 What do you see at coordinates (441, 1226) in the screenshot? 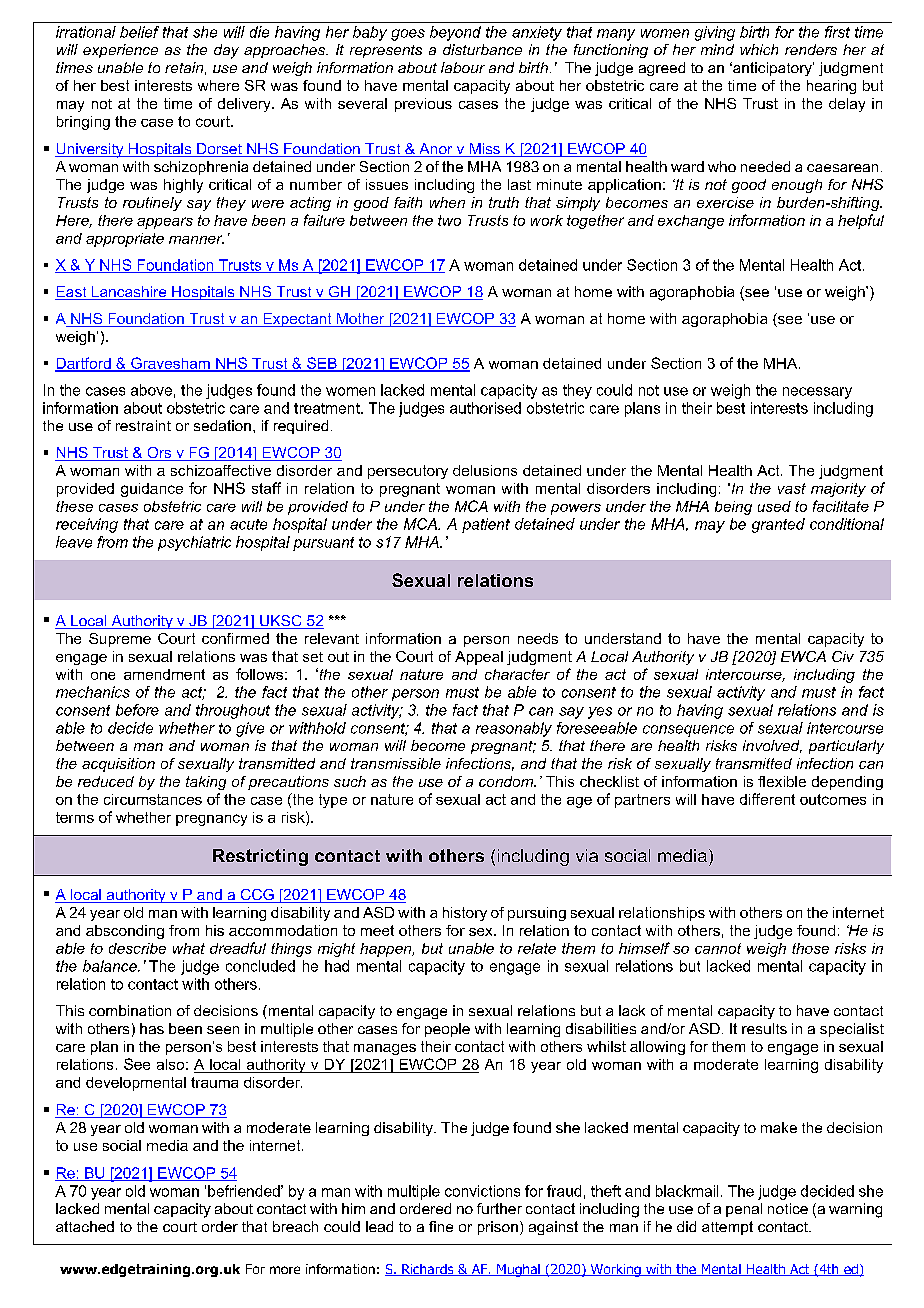
I see `fine` at bounding box center [441, 1226].
